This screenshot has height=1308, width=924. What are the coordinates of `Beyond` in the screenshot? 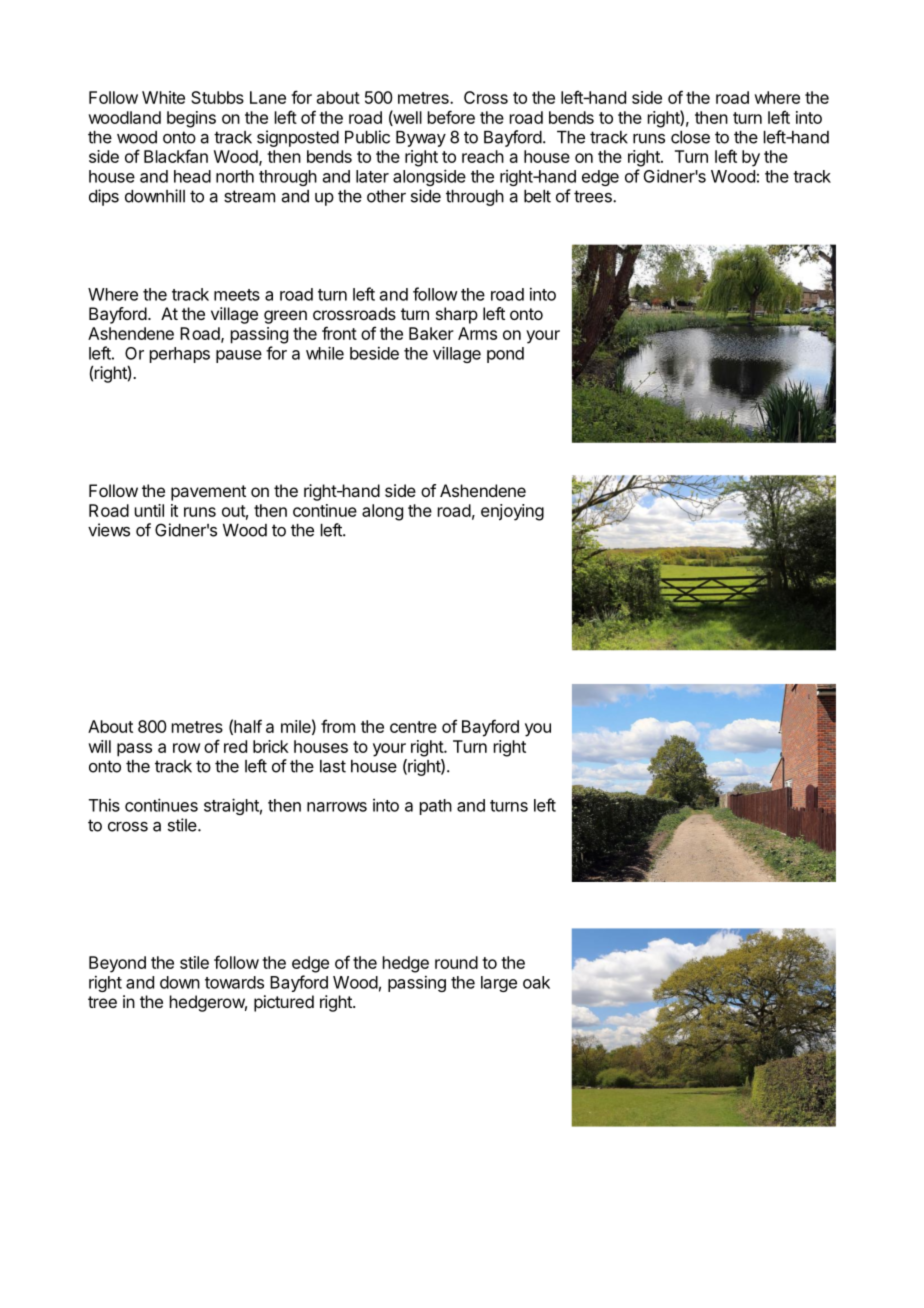 It's located at (117, 964).
